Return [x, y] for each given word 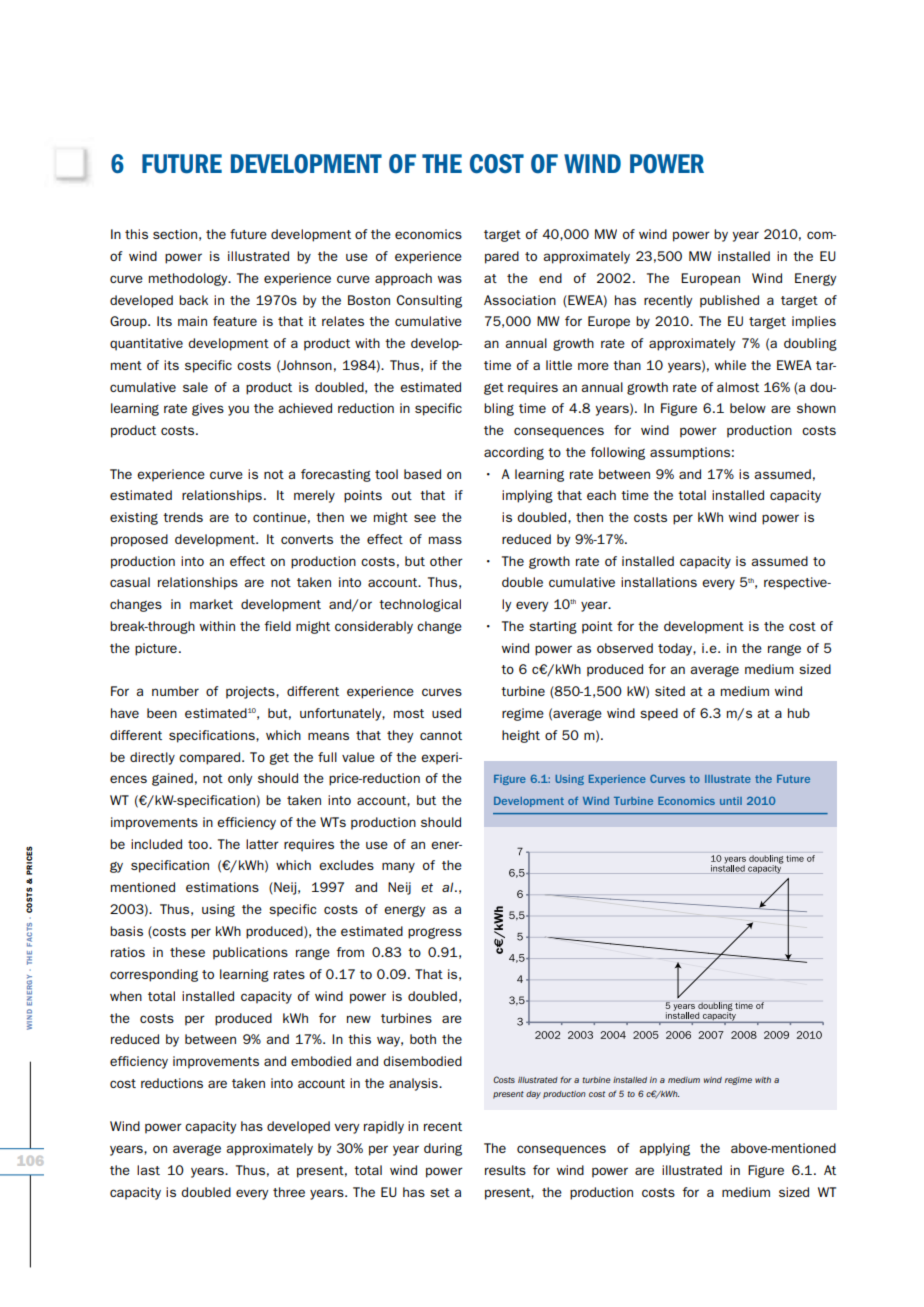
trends [183, 517]
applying [665, 1149]
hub [799, 713]
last [148, 1170]
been [162, 713]
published [729, 301]
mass [445, 540]
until [731, 801]
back [193, 300]
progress [435, 933]
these [187, 952]
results [505, 1170]
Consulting [429, 301]
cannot [441, 735]
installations [659, 582]
